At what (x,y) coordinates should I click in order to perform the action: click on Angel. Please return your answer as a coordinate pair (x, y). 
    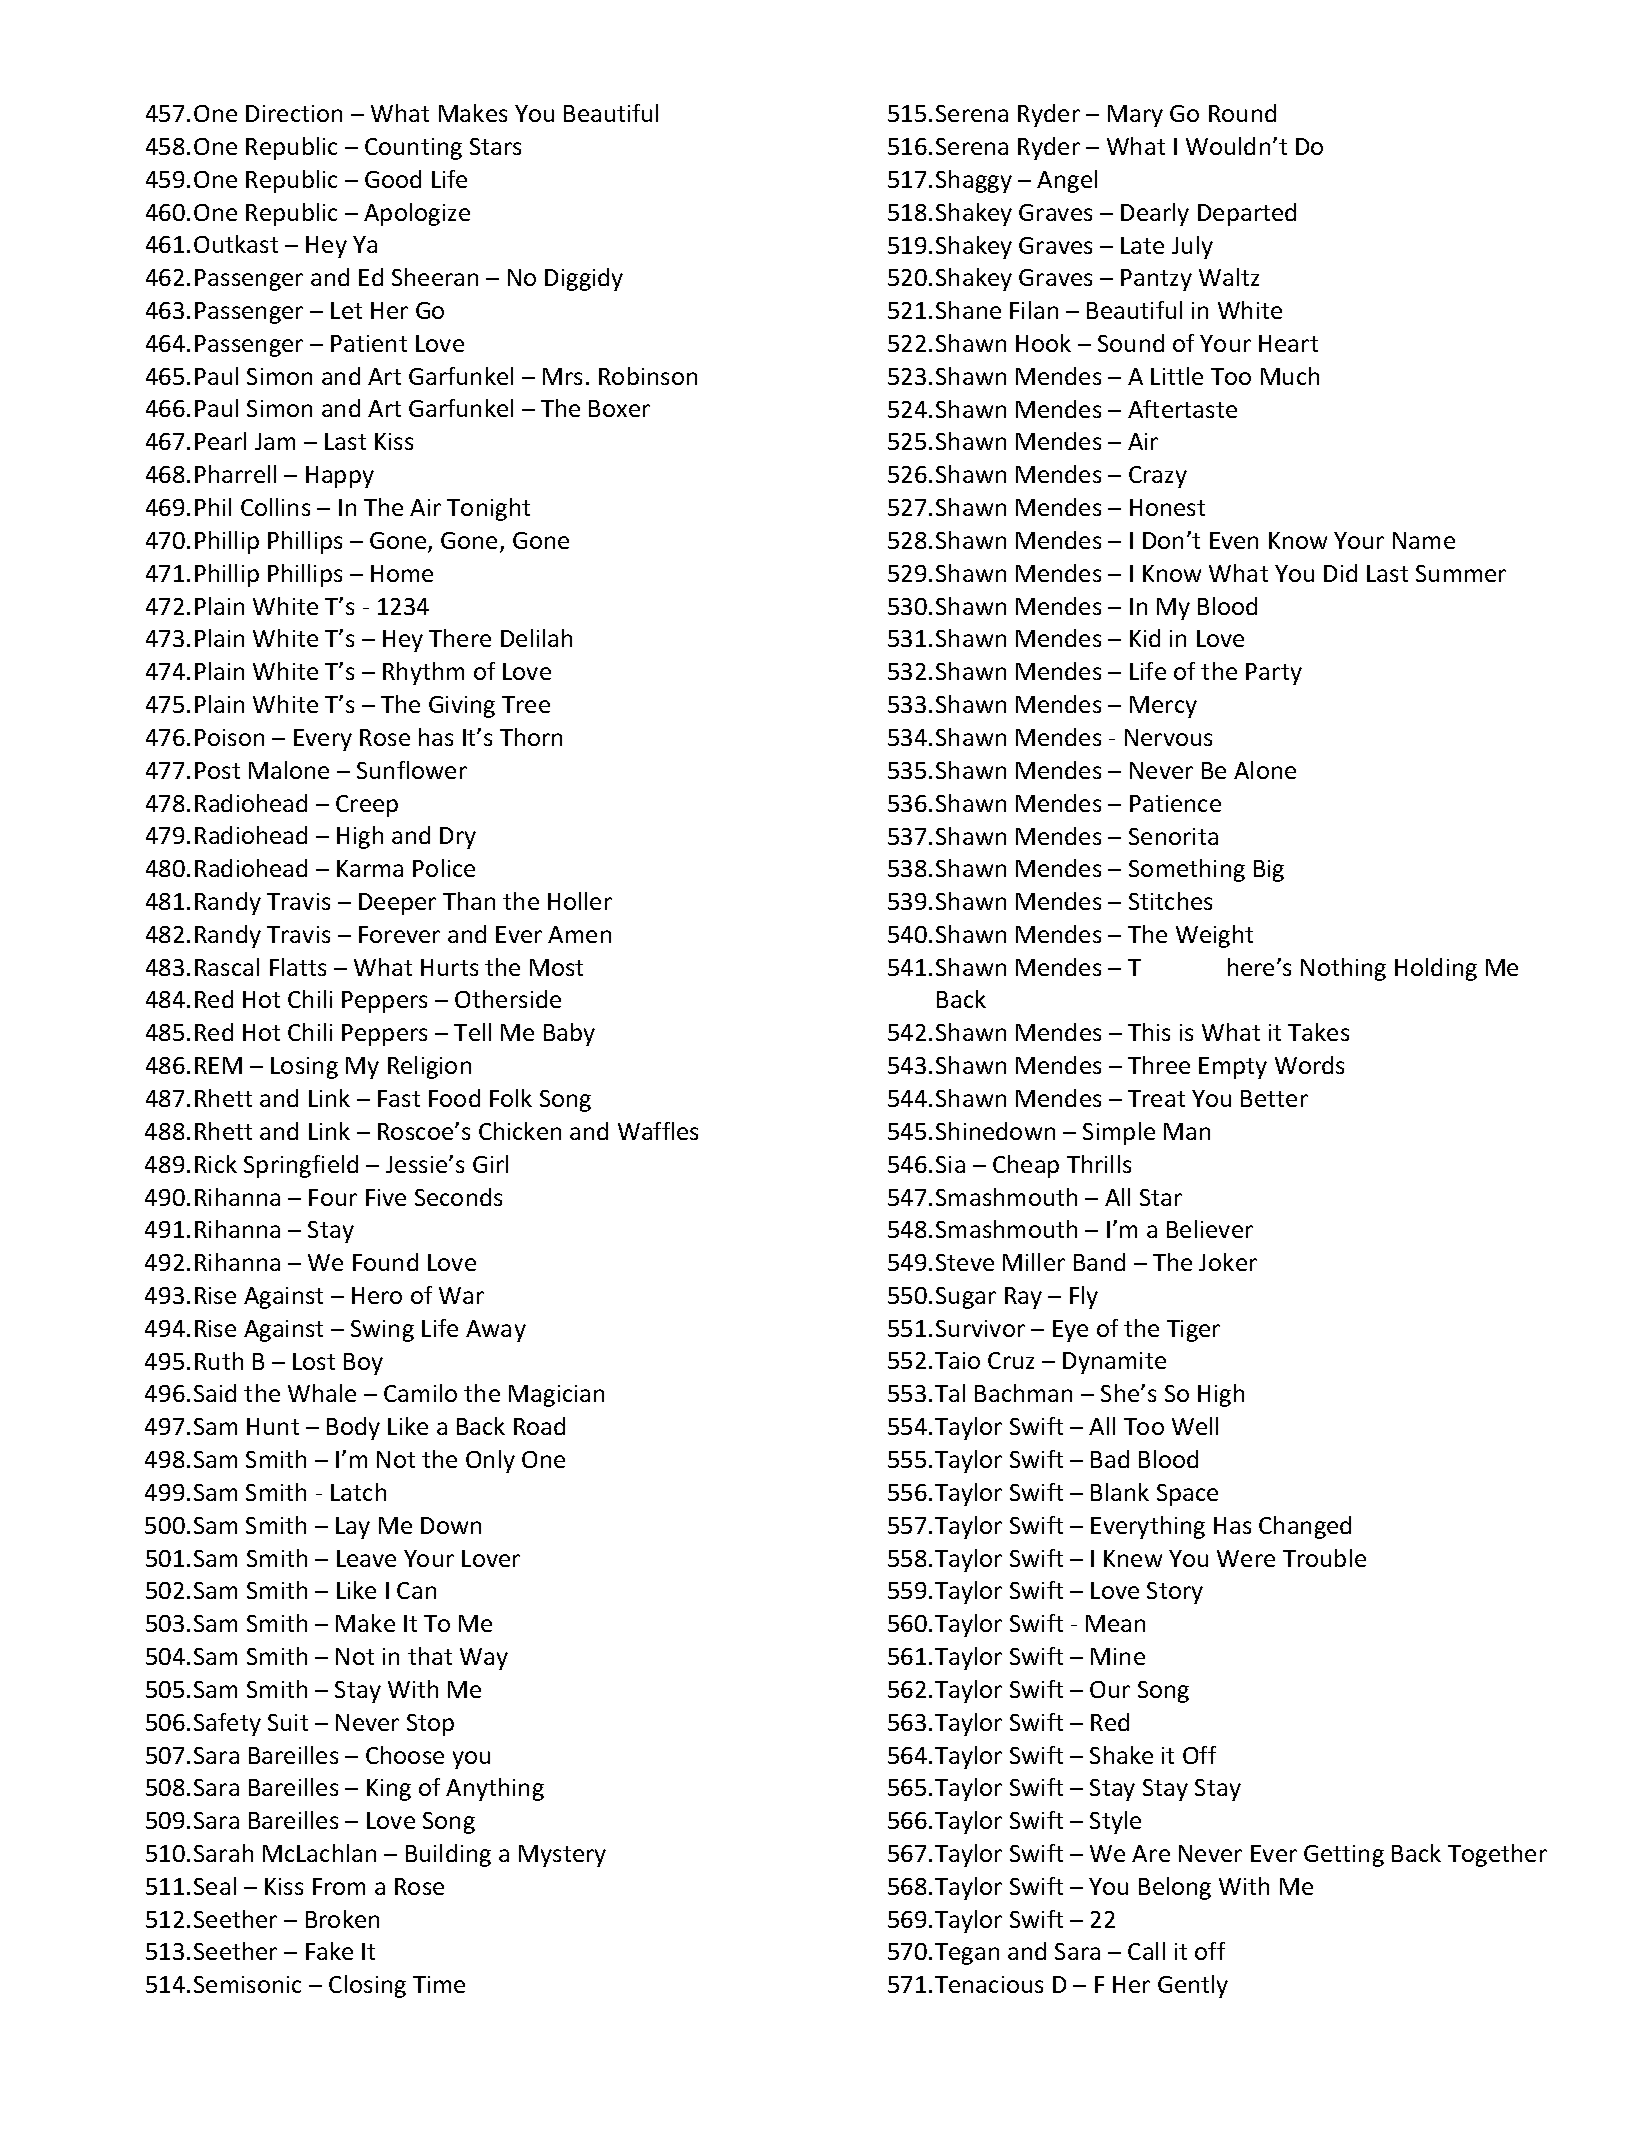
    Looking at the image, I should click on (1067, 181).
